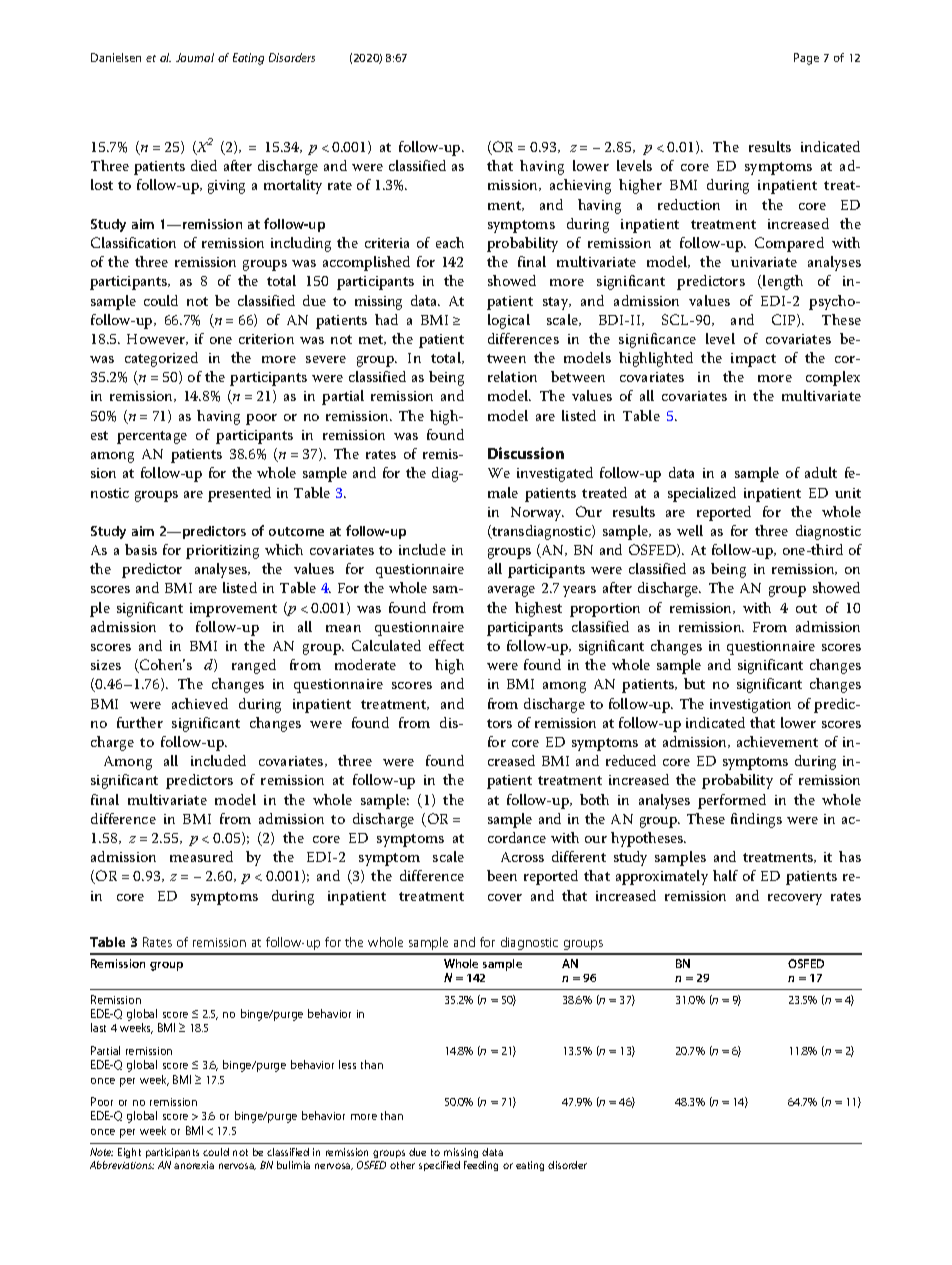  Describe the element at coordinates (806, 59) in the screenshot. I see `Page` at that location.
